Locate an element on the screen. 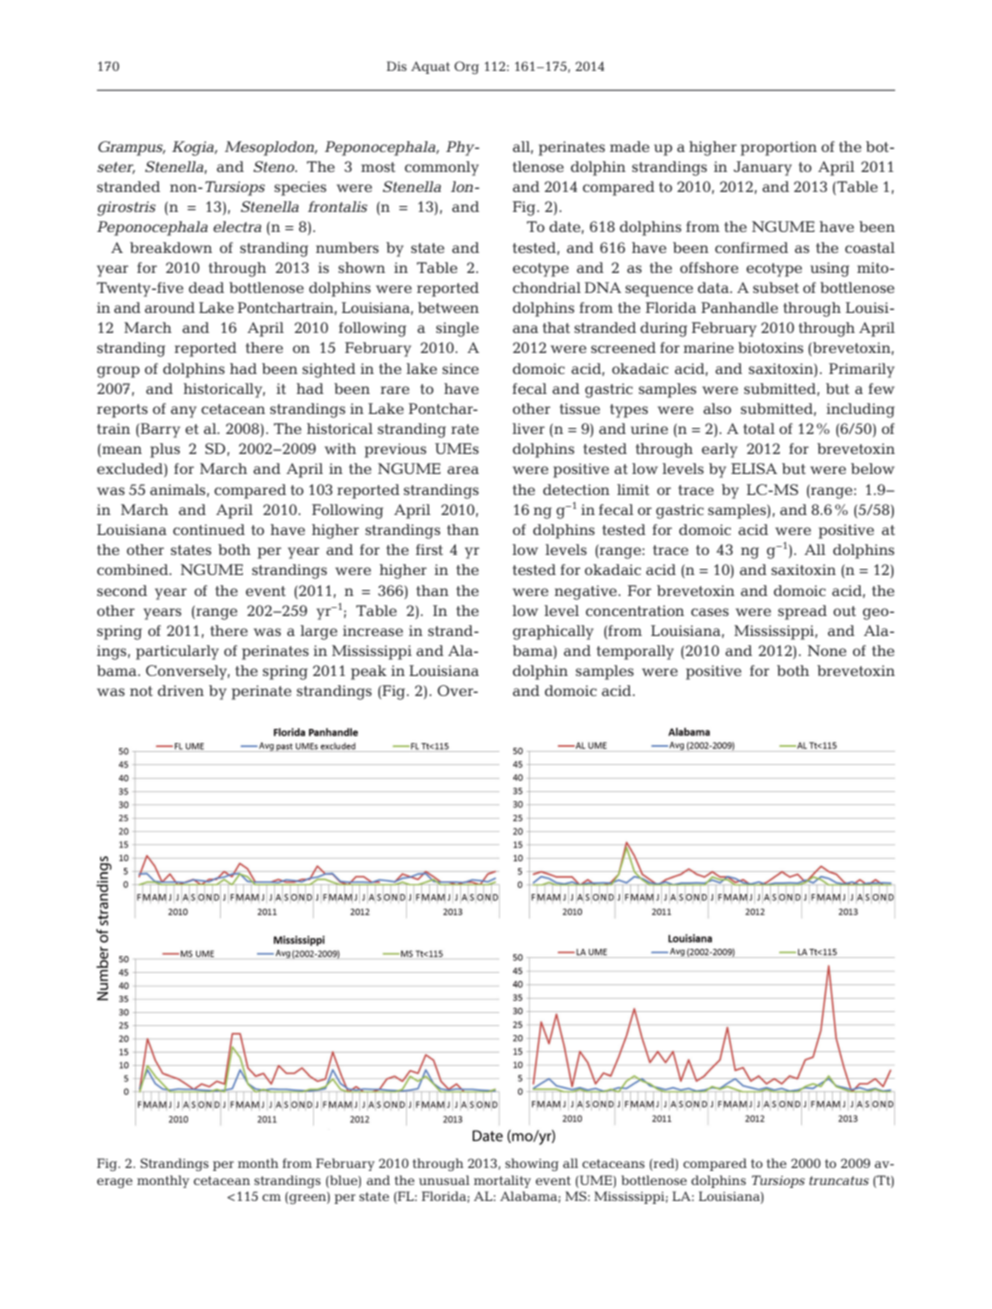 The image size is (992, 1309). species is located at coordinates (300, 188).
